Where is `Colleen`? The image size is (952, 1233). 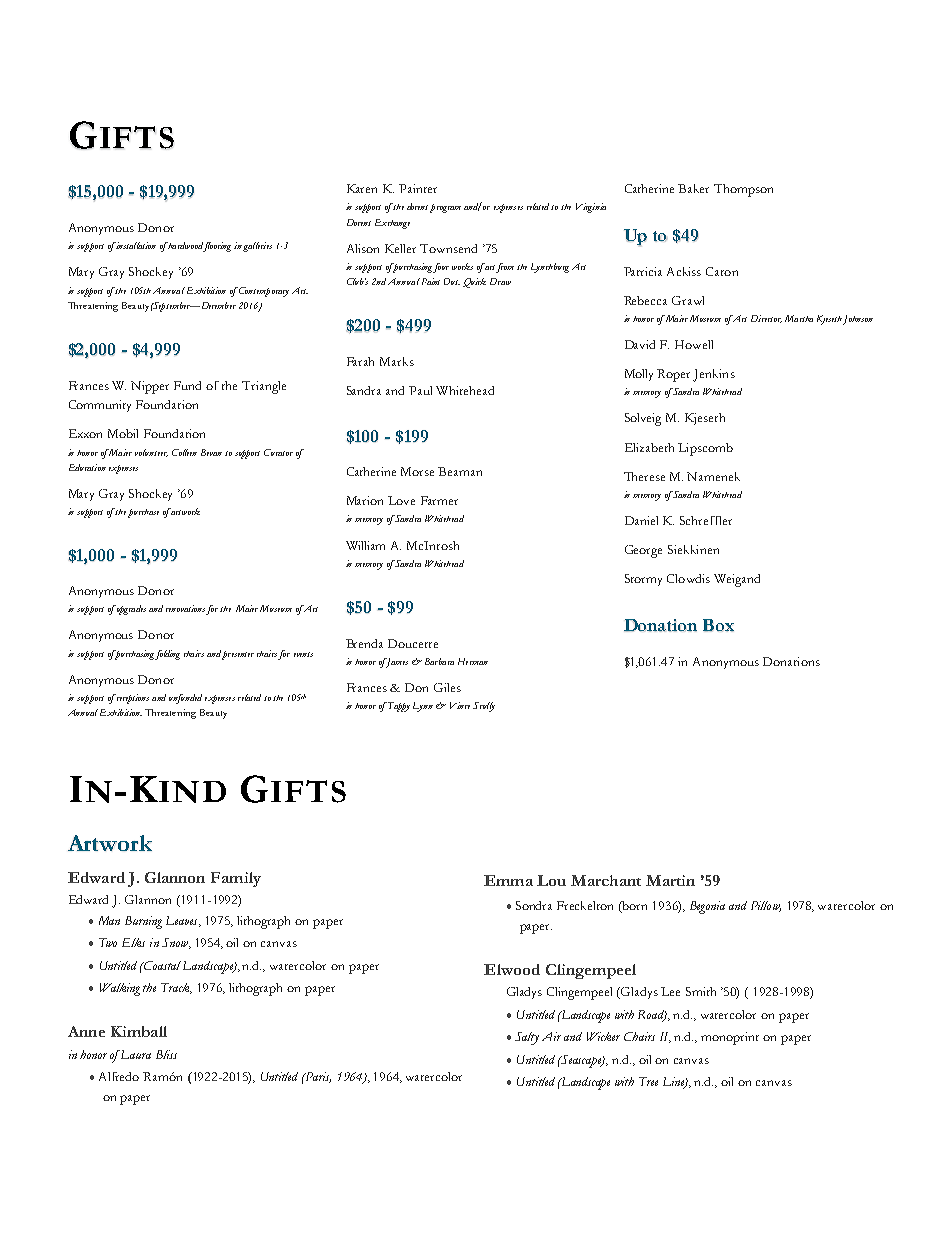 Colleen is located at coordinates (184, 452).
